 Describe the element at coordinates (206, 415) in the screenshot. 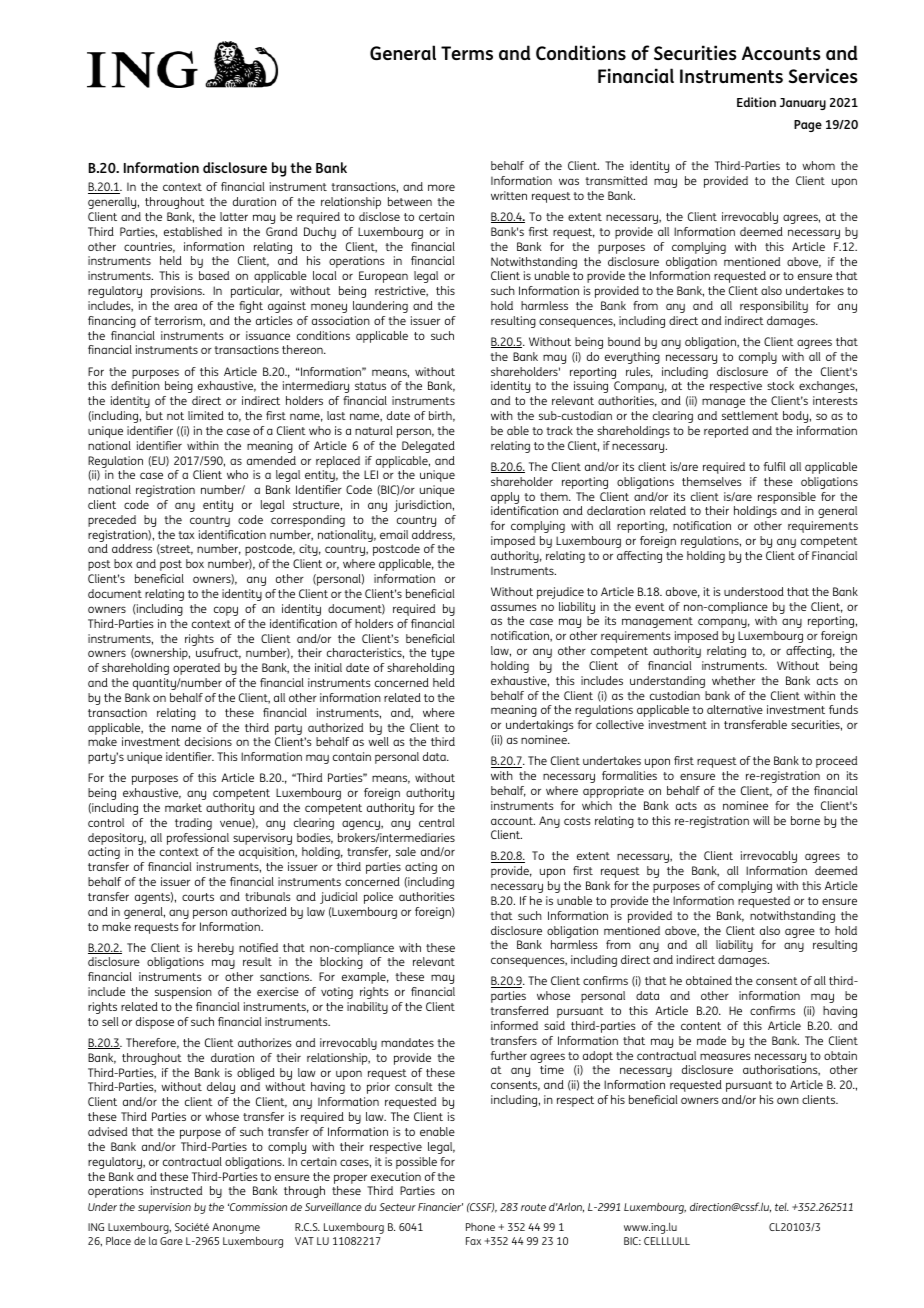

I see `limited` at that location.
